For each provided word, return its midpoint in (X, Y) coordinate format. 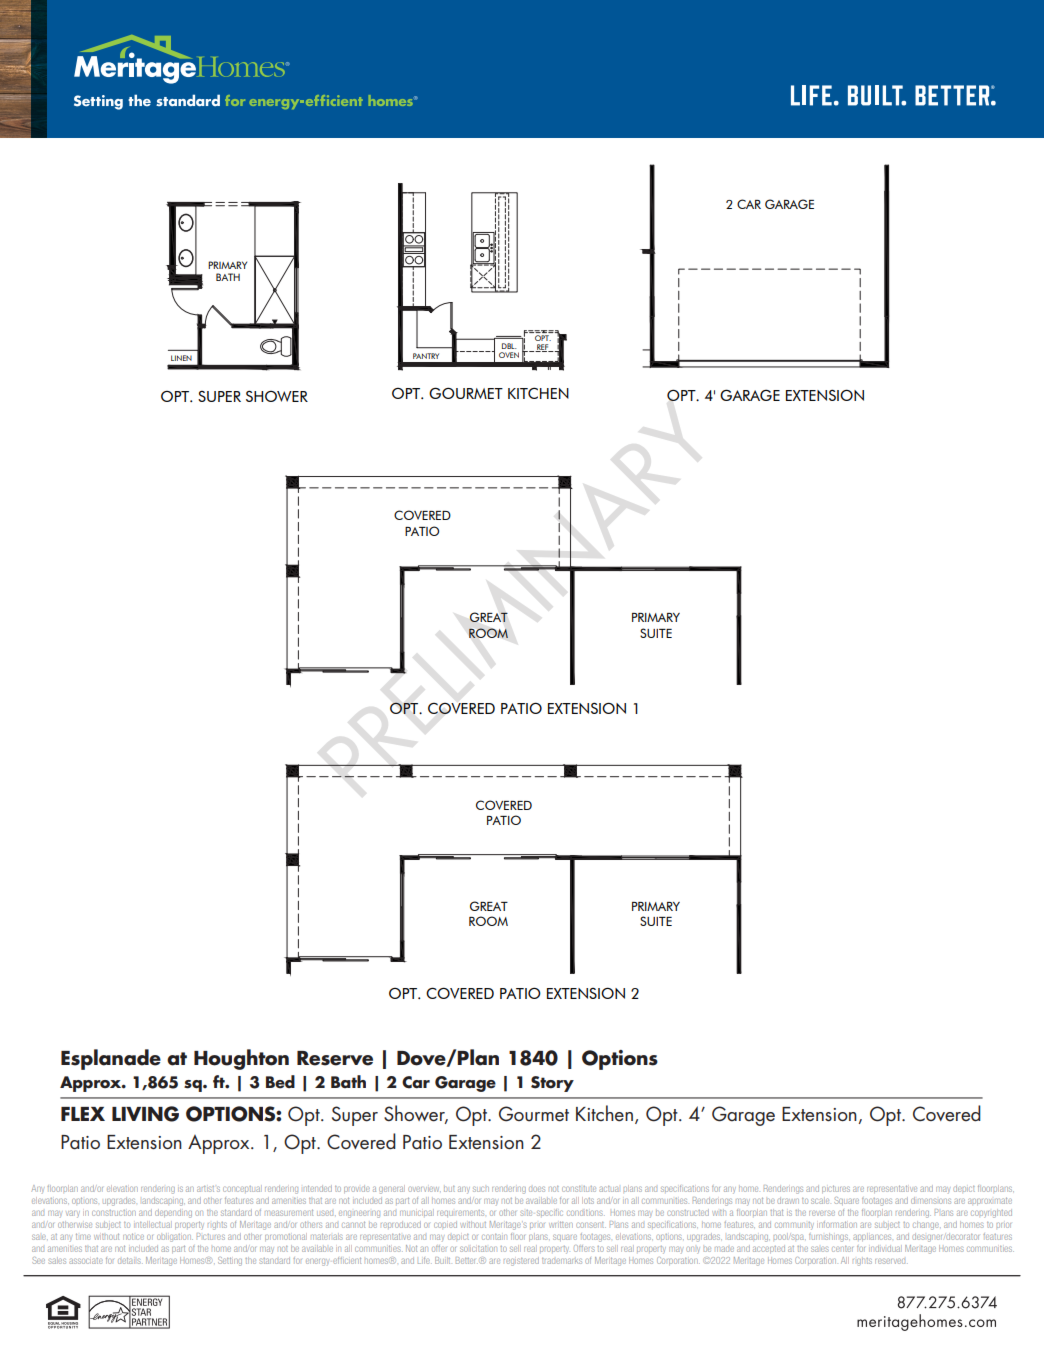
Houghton (241, 1059)
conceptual (241, 1189)
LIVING (145, 1114)
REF (543, 348)
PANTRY (426, 356)
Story (552, 1084)
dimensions (931, 1200)
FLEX (83, 1114)
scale (820, 1201)
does (537, 1189)
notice (133, 1236)
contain (493, 1237)
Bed (280, 1082)
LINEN (181, 358)
